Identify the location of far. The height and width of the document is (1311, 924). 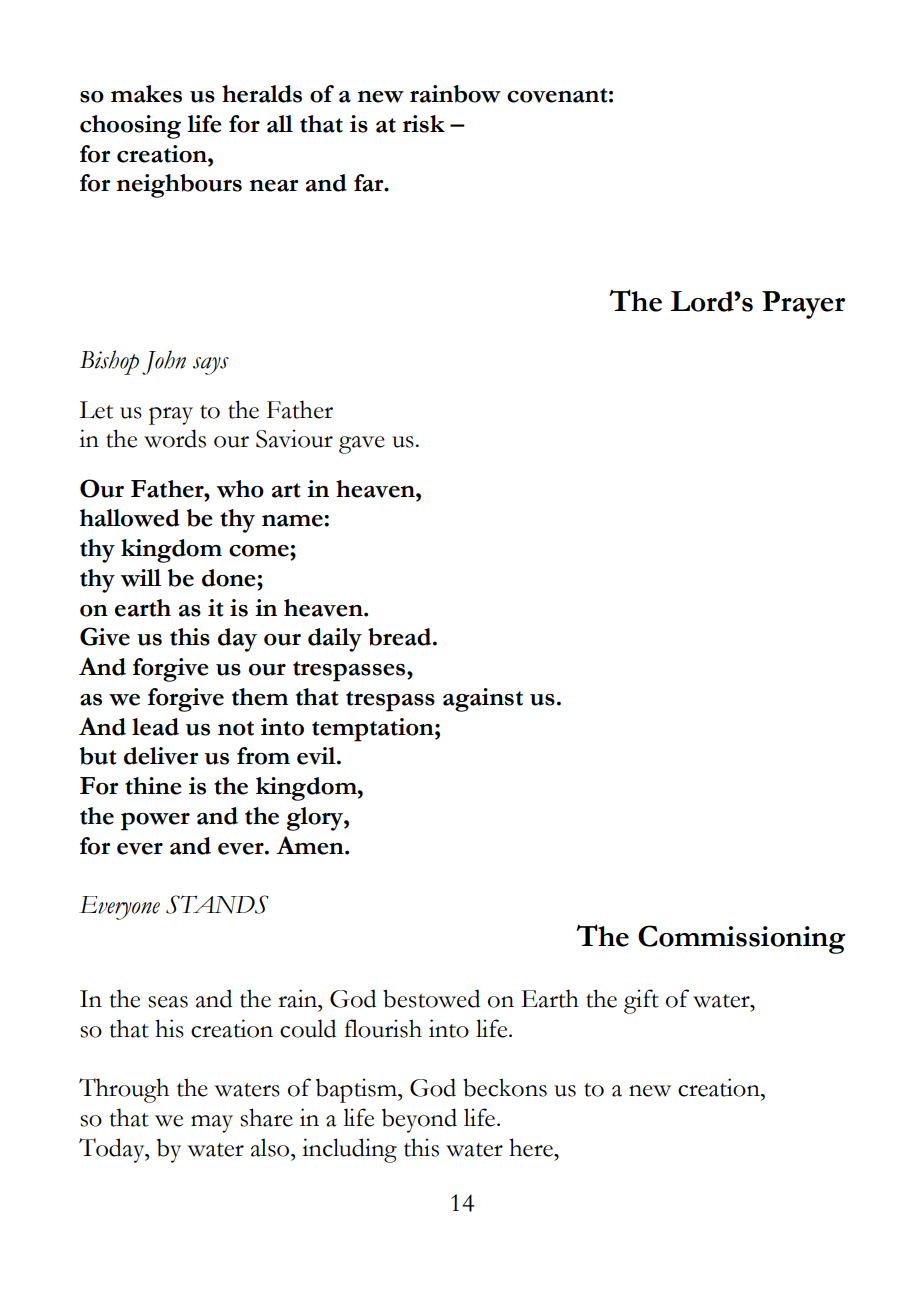
(370, 183).
